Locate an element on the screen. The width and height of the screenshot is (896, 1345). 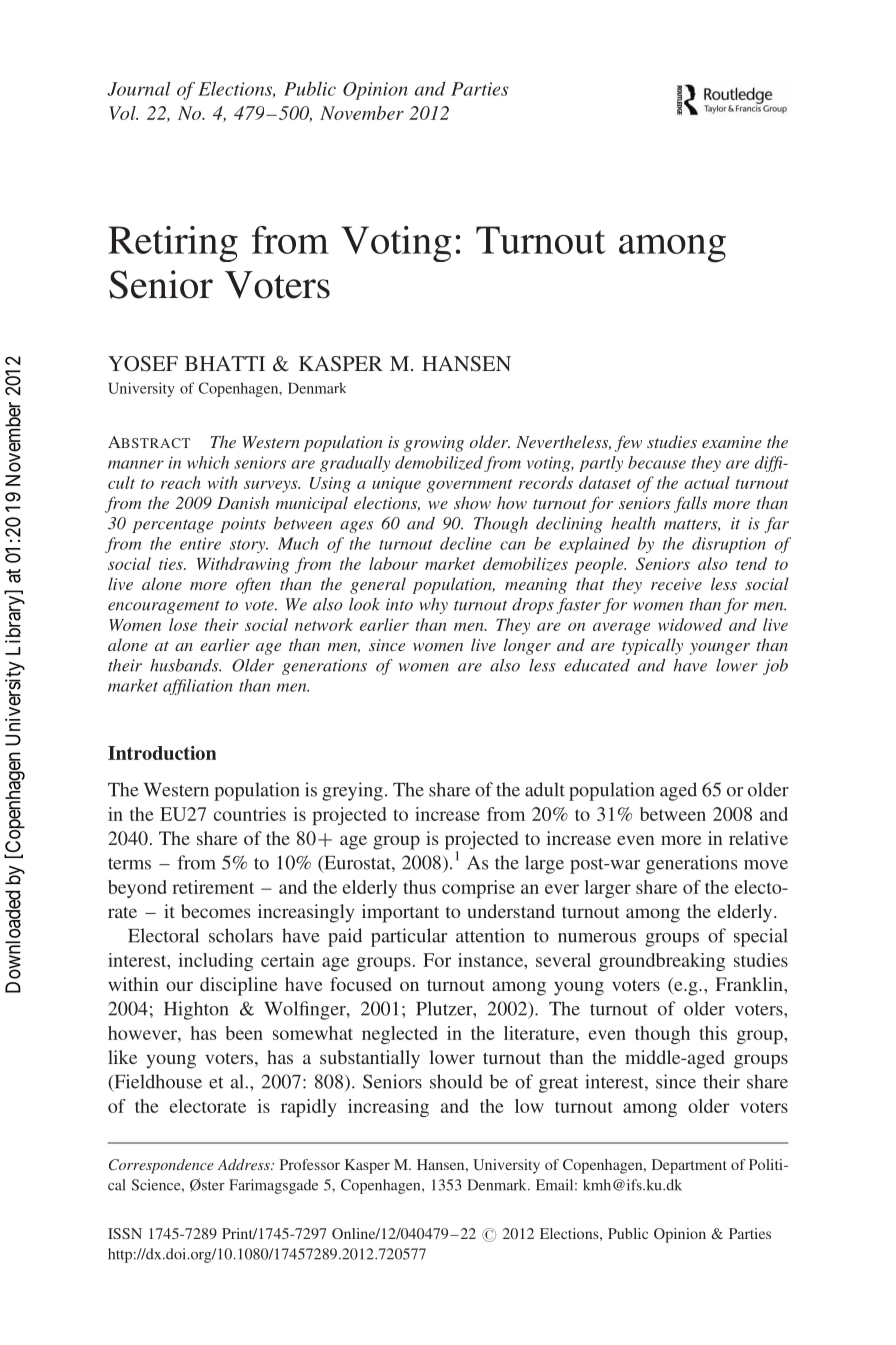
why is located at coordinates (433, 606).
